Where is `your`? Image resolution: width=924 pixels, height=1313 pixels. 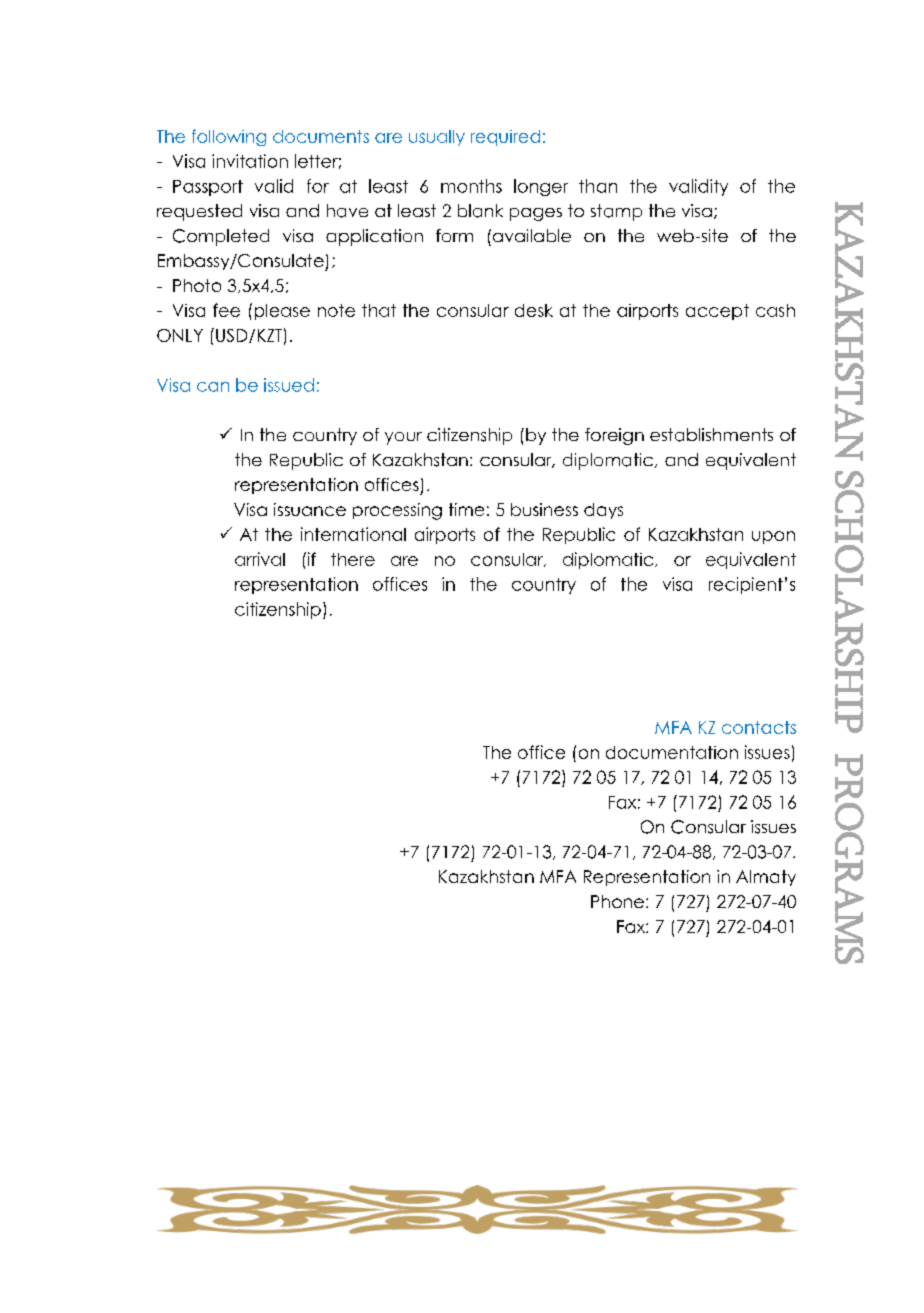 your is located at coordinates (403, 438).
